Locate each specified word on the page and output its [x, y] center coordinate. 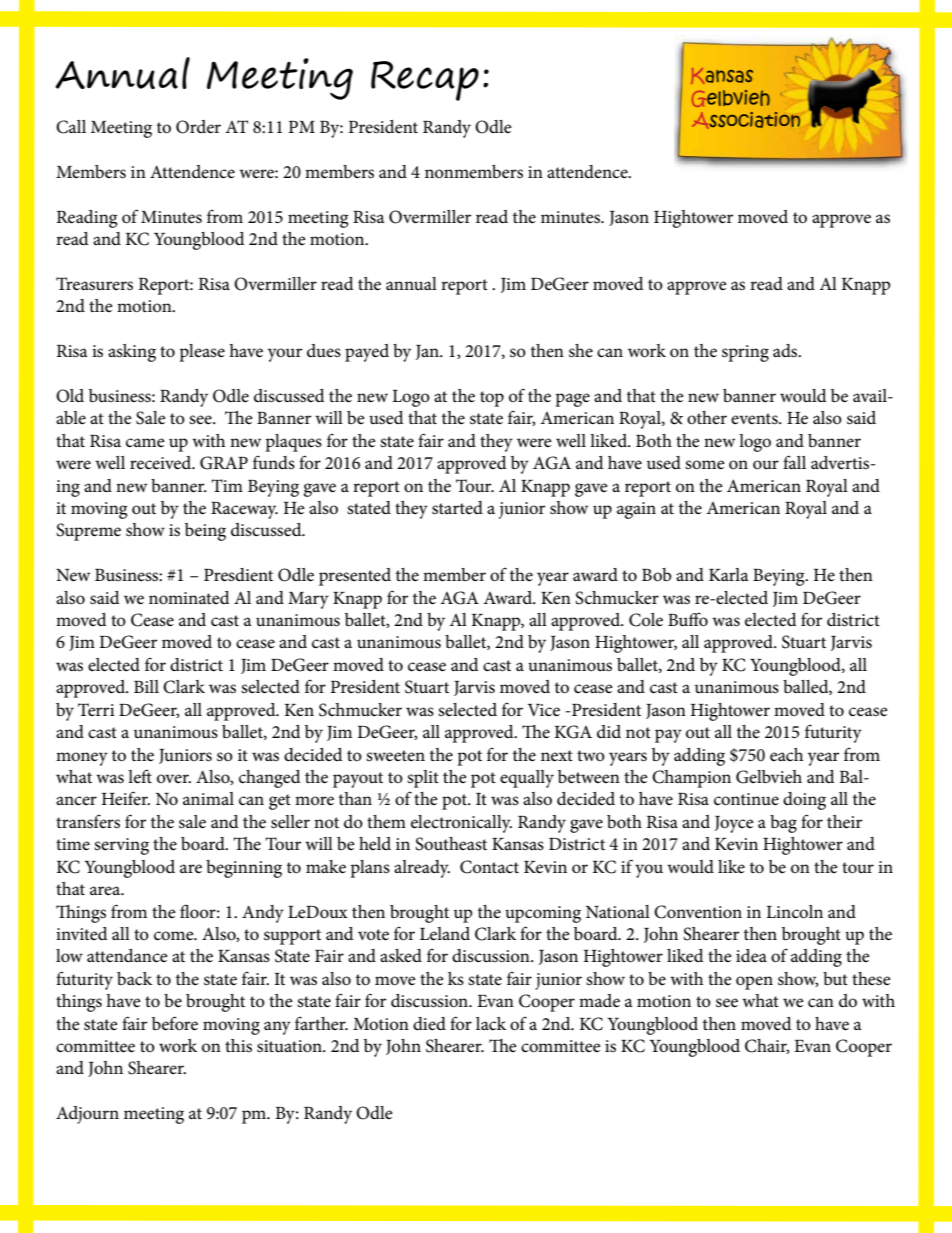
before [175, 1023]
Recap [425, 81]
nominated [189, 598]
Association [746, 120]
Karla [729, 574]
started [457, 508]
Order [198, 127]
